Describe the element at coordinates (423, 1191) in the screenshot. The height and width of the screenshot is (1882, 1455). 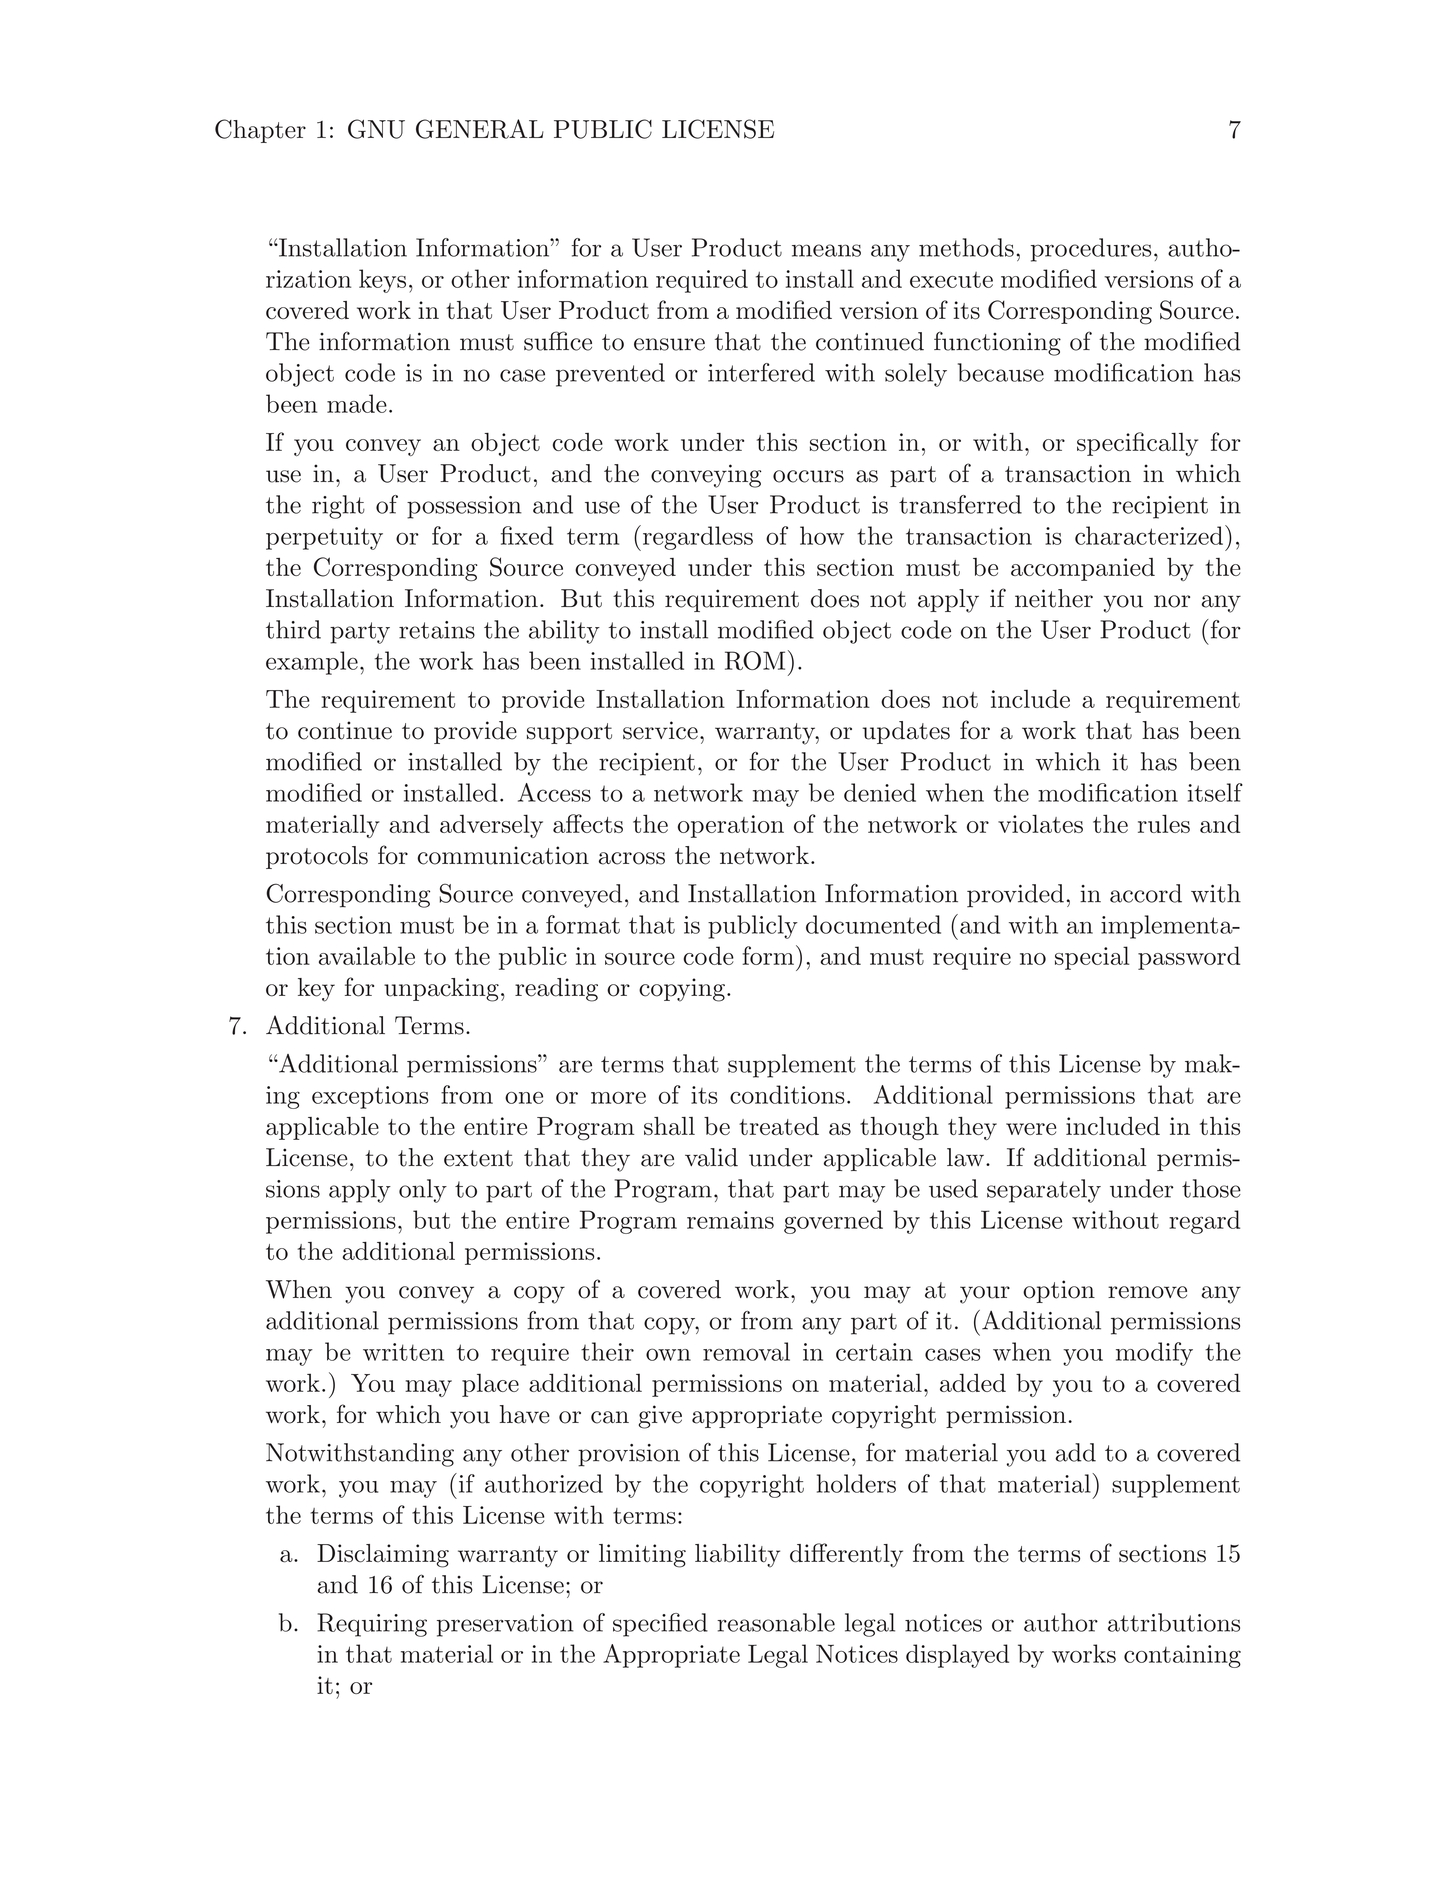
I see `only` at that location.
